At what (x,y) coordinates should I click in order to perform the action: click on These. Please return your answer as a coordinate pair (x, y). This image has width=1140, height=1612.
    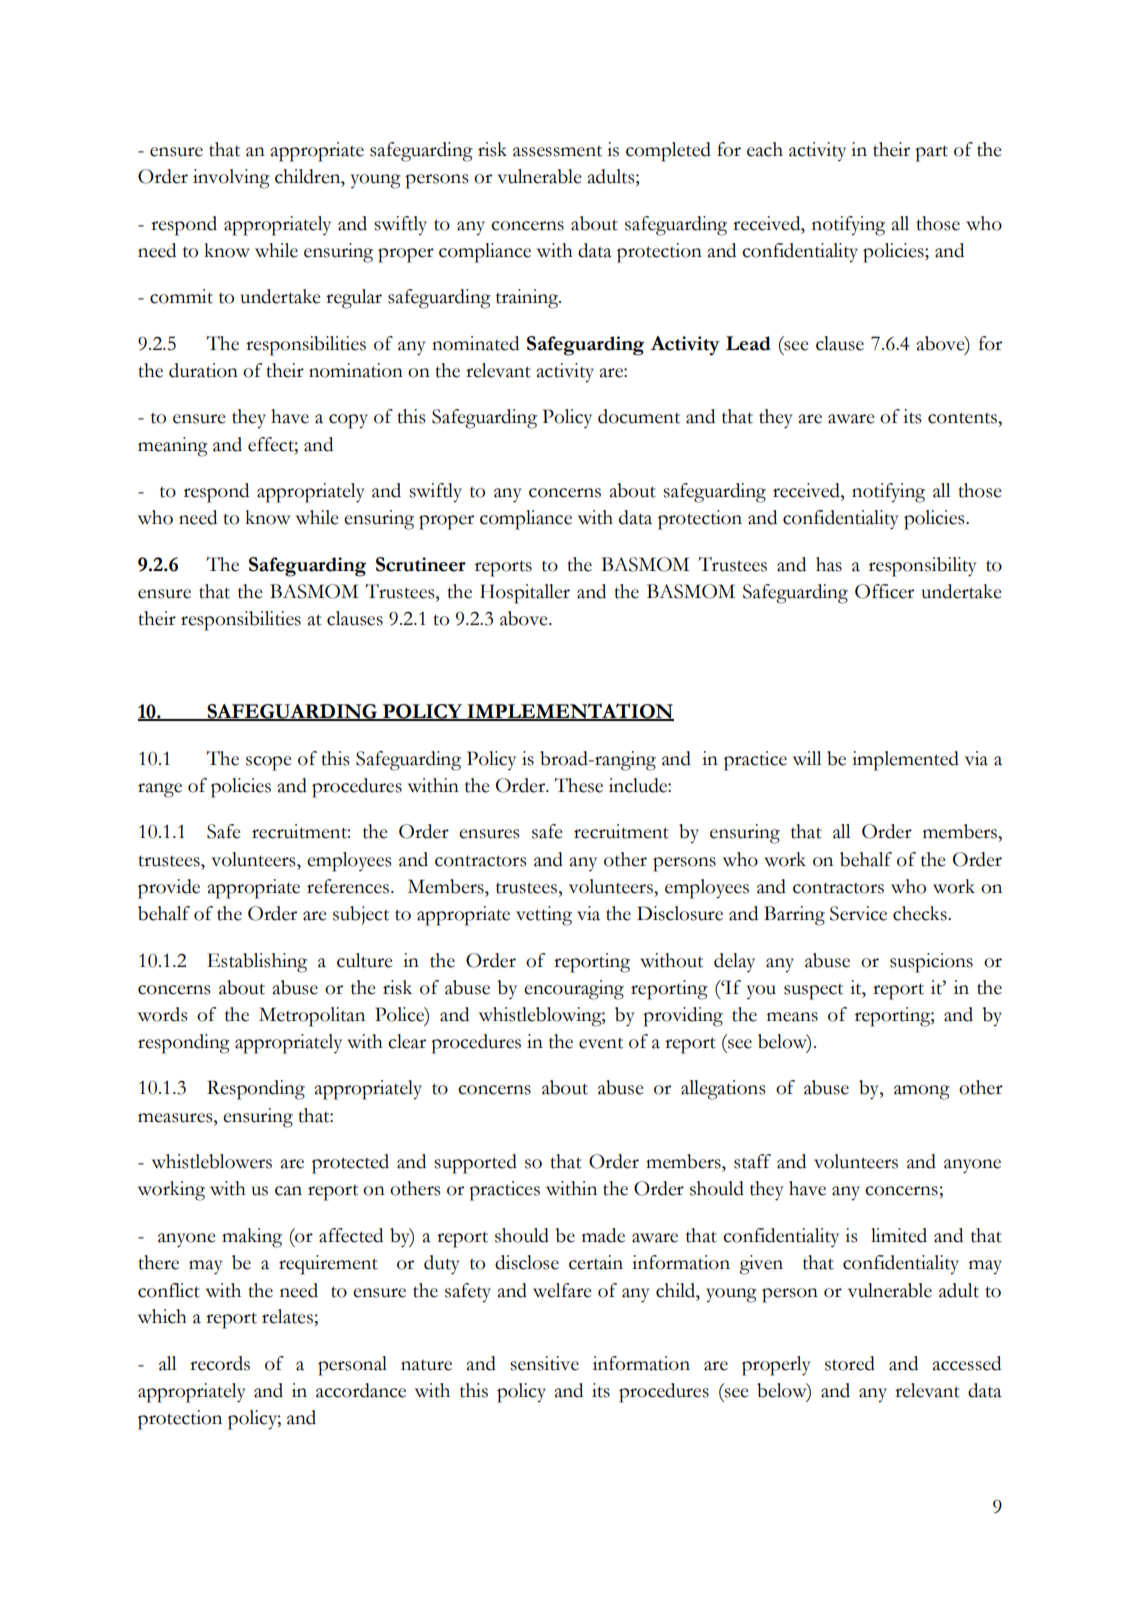
    Looking at the image, I should click on (578, 785).
